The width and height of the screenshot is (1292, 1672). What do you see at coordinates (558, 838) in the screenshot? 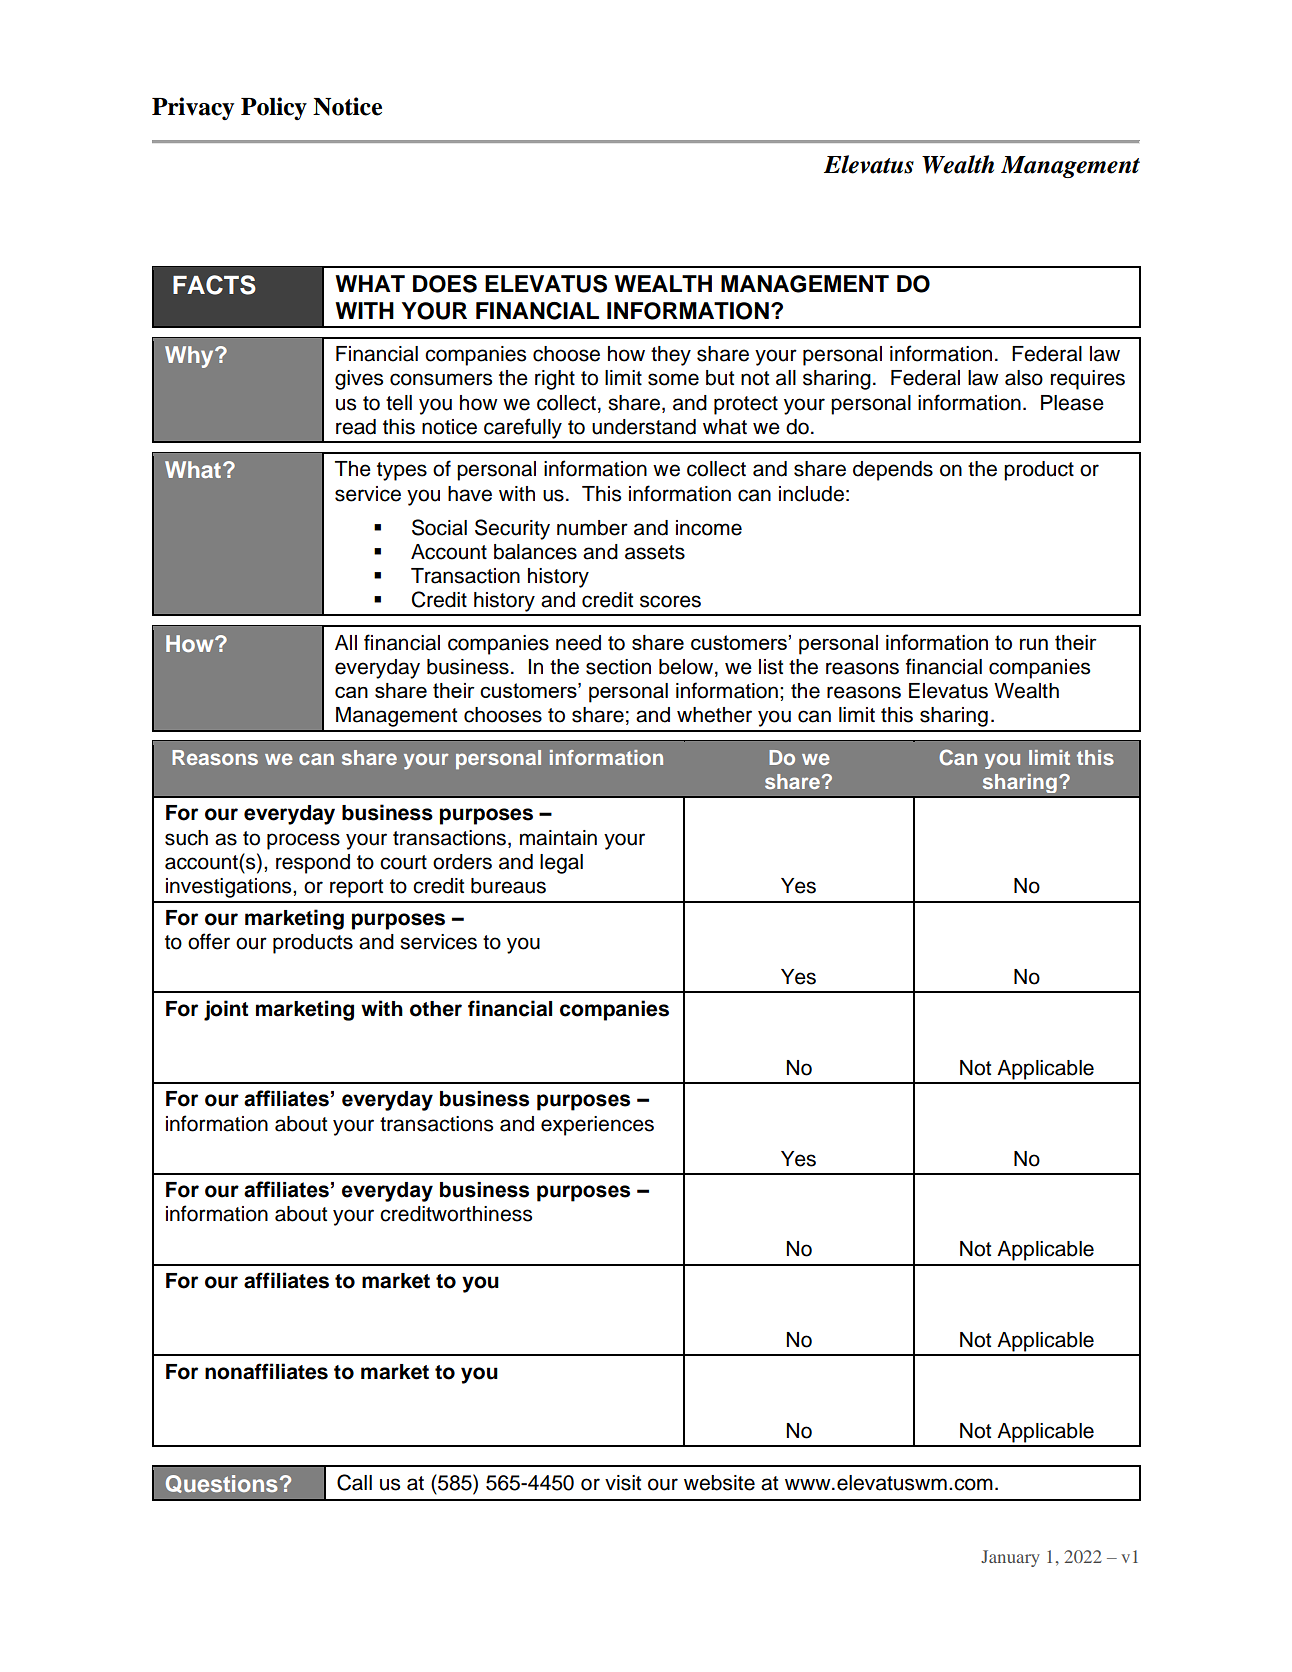
I see `maintain` at bounding box center [558, 838].
